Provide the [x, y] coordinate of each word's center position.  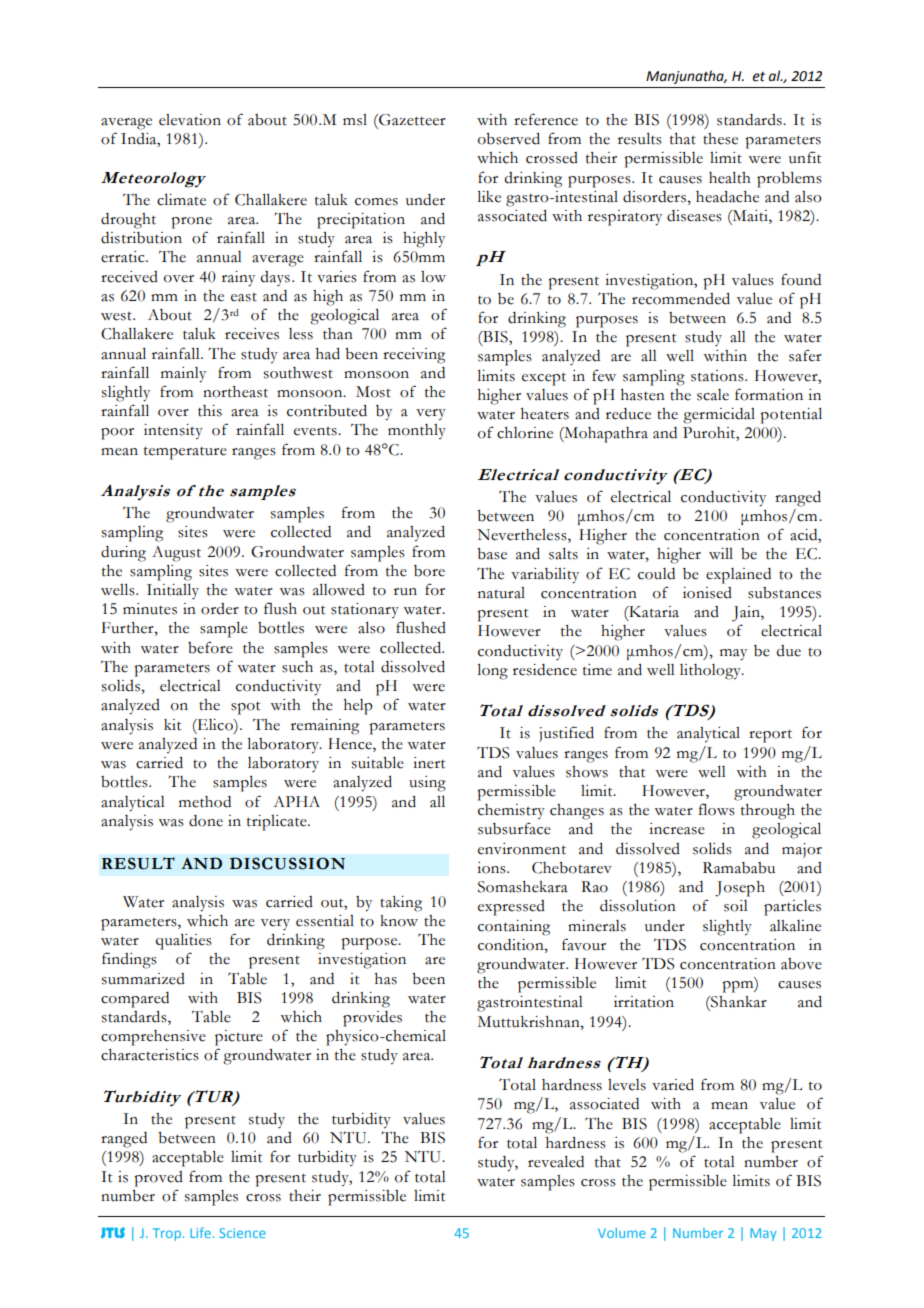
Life [200, 1232]
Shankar [738, 1002]
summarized [143, 979]
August [176, 554]
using [427, 784]
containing [514, 928]
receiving [414, 356]
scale [713, 395]
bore [429, 571]
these [720, 139]
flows [717, 809]
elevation [190, 120]
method [205, 802]
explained [738, 576]
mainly [183, 375]
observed [509, 139]
